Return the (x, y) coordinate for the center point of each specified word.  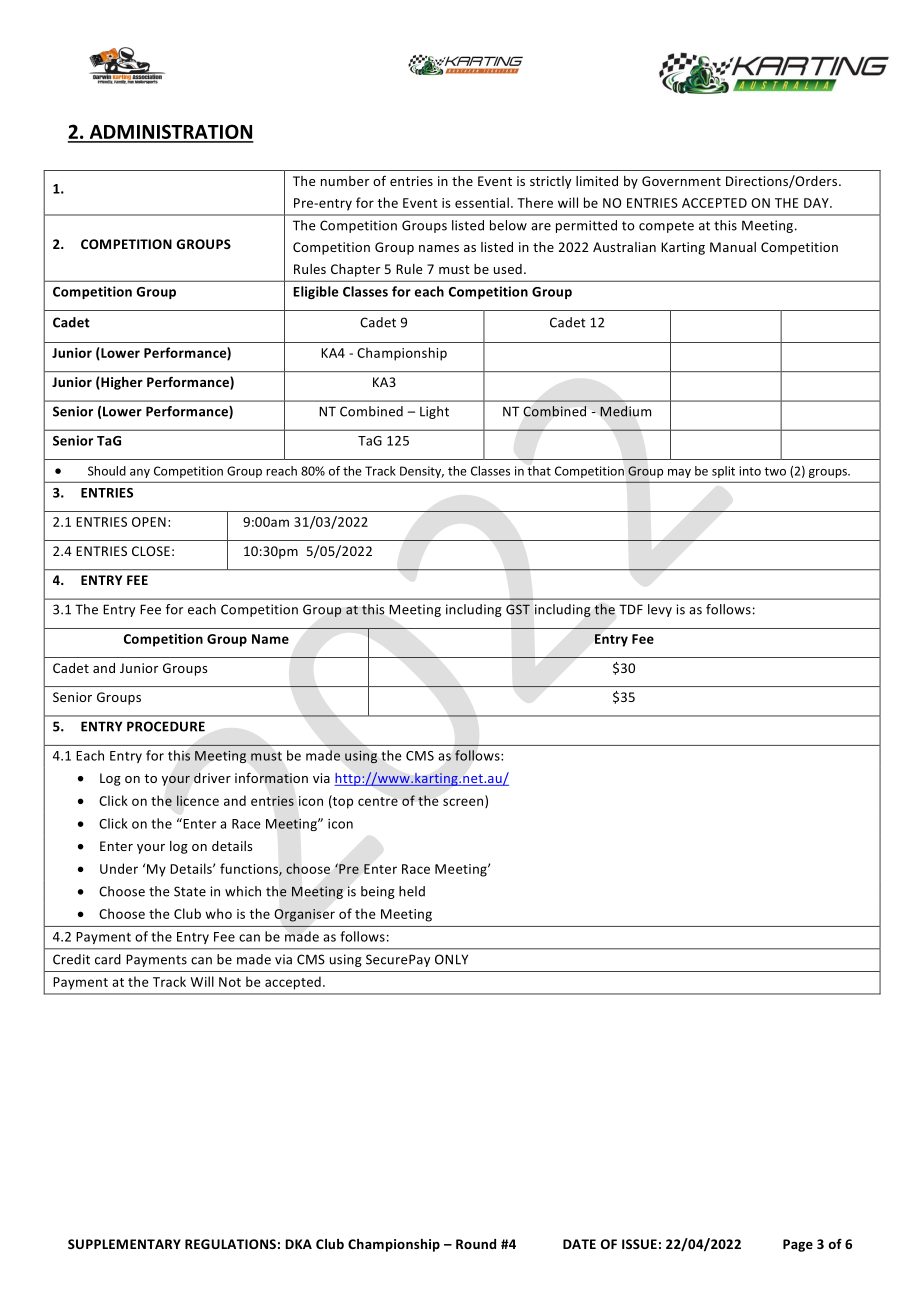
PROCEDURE (166, 726)
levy (660, 610)
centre (378, 801)
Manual (733, 247)
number (345, 181)
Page (798, 1245)
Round (476, 1244)
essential (482, 202)
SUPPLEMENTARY (124, 1244)
